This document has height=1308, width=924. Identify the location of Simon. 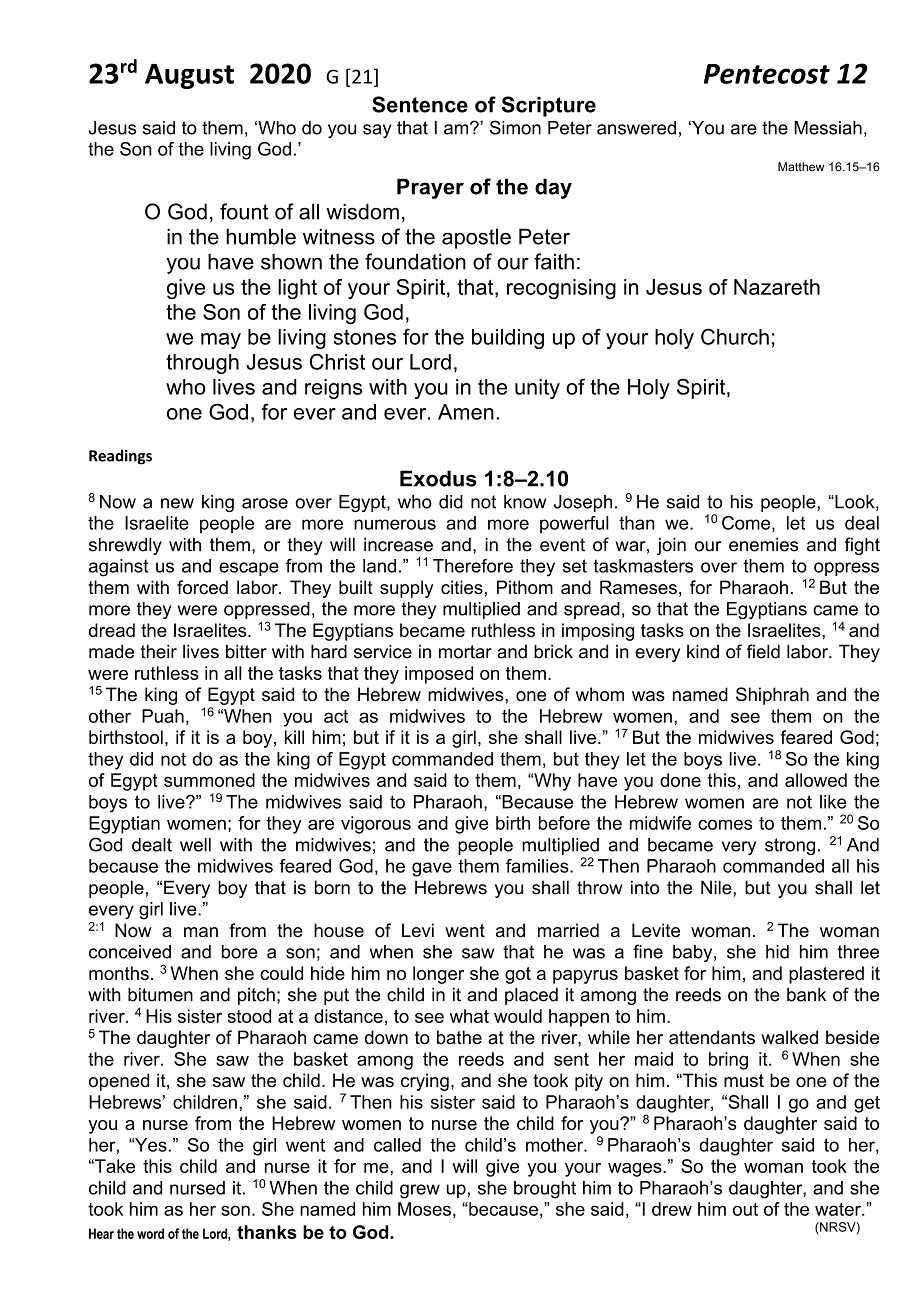
(515, 127).
